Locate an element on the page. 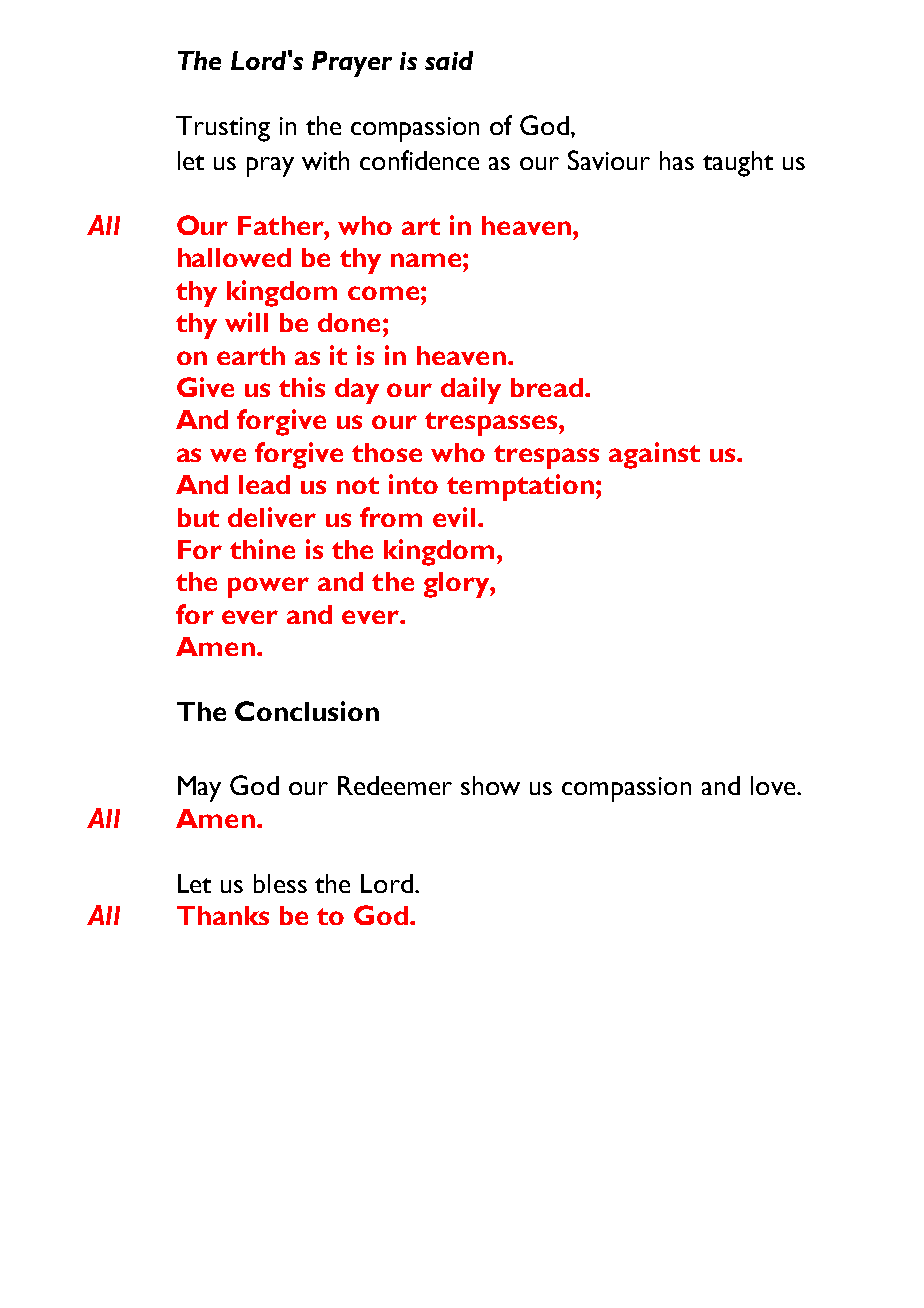 This page has width=924, height=1308. said is located at coordinates (449, 60).
